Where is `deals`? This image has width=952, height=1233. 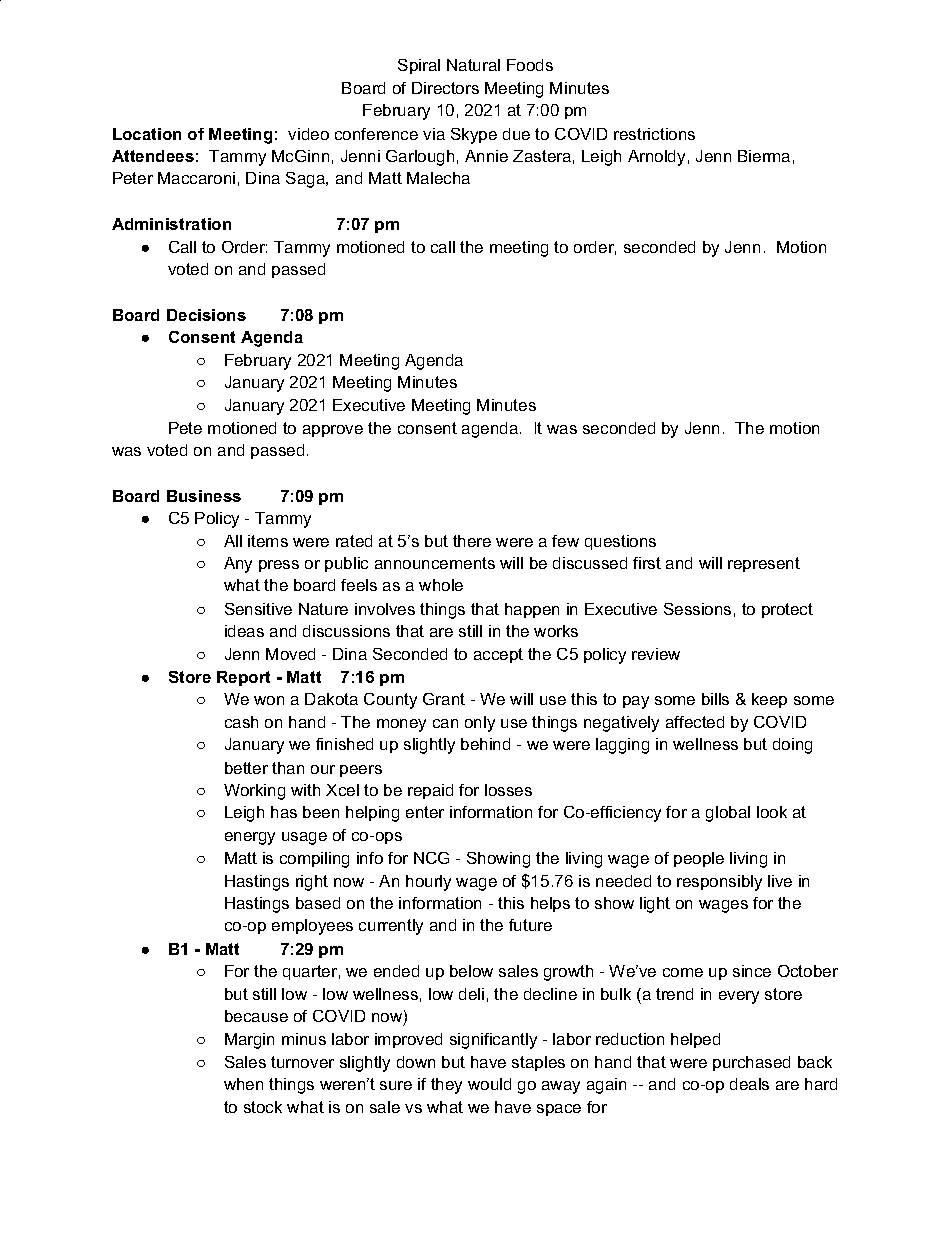 deals is located at coordinates (749, 1084).
